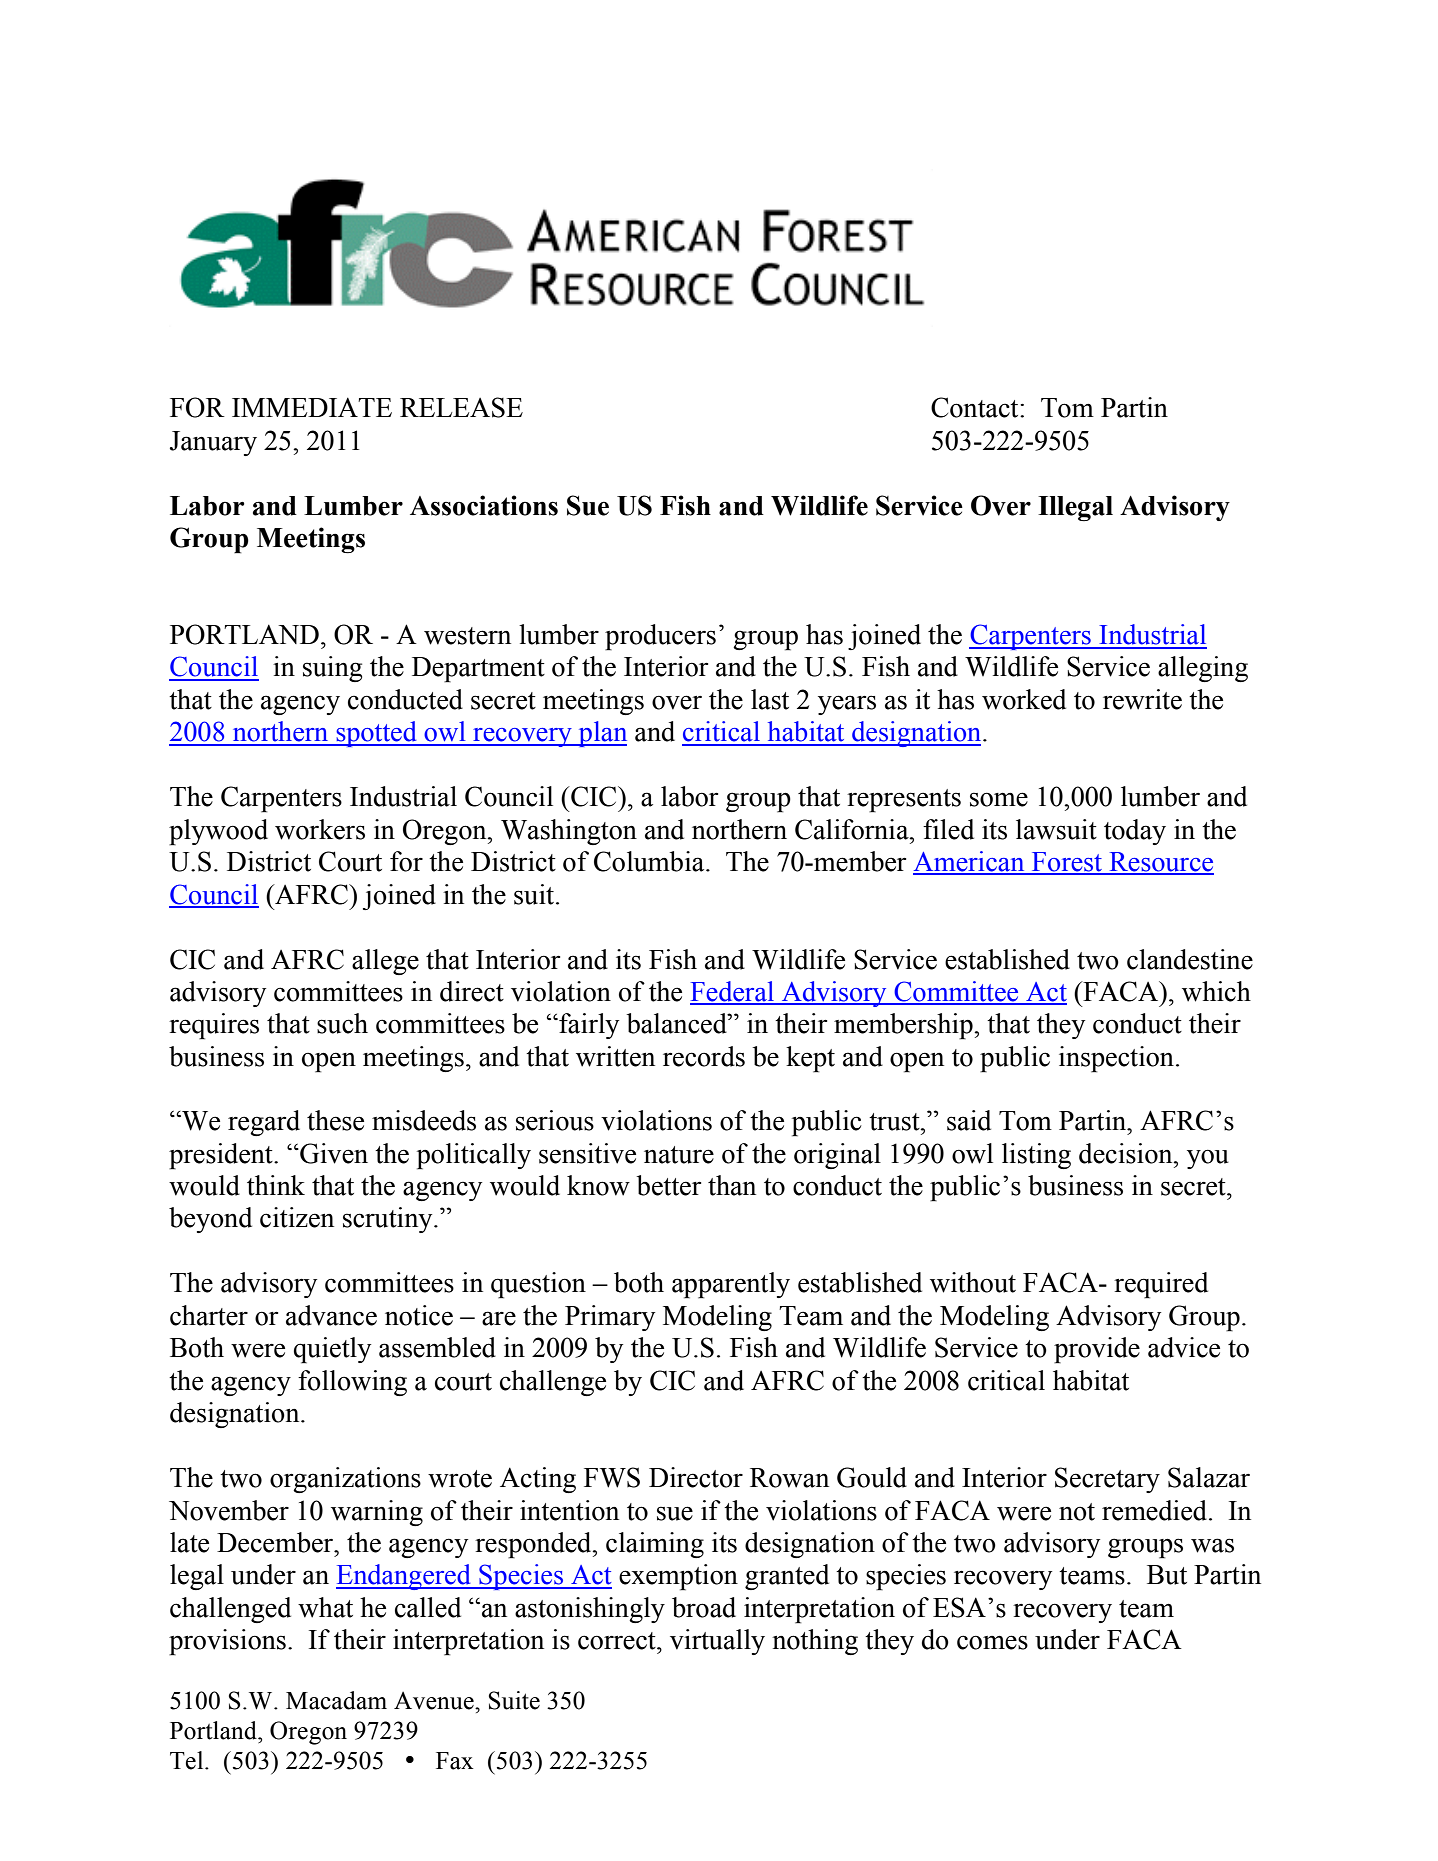 This image has height=1861, width=1438. What do you see at coordinates (331, 1315) in the image?
I see `advance` at bounding box center [331, 1315].
